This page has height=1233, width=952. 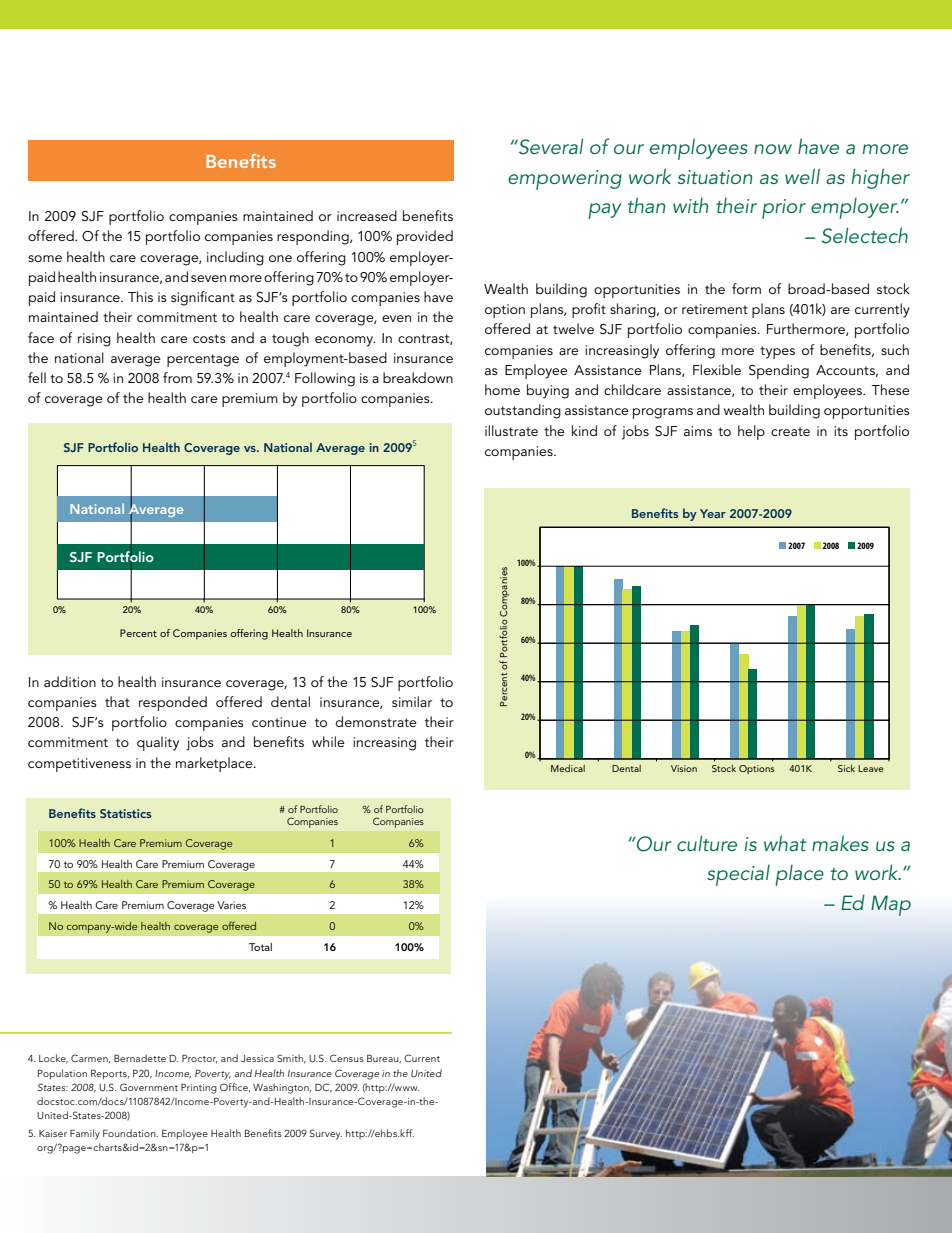 What do you see at coordinates (891, 905) in the page?
I see `Map` at bounding box center [891, 905].
